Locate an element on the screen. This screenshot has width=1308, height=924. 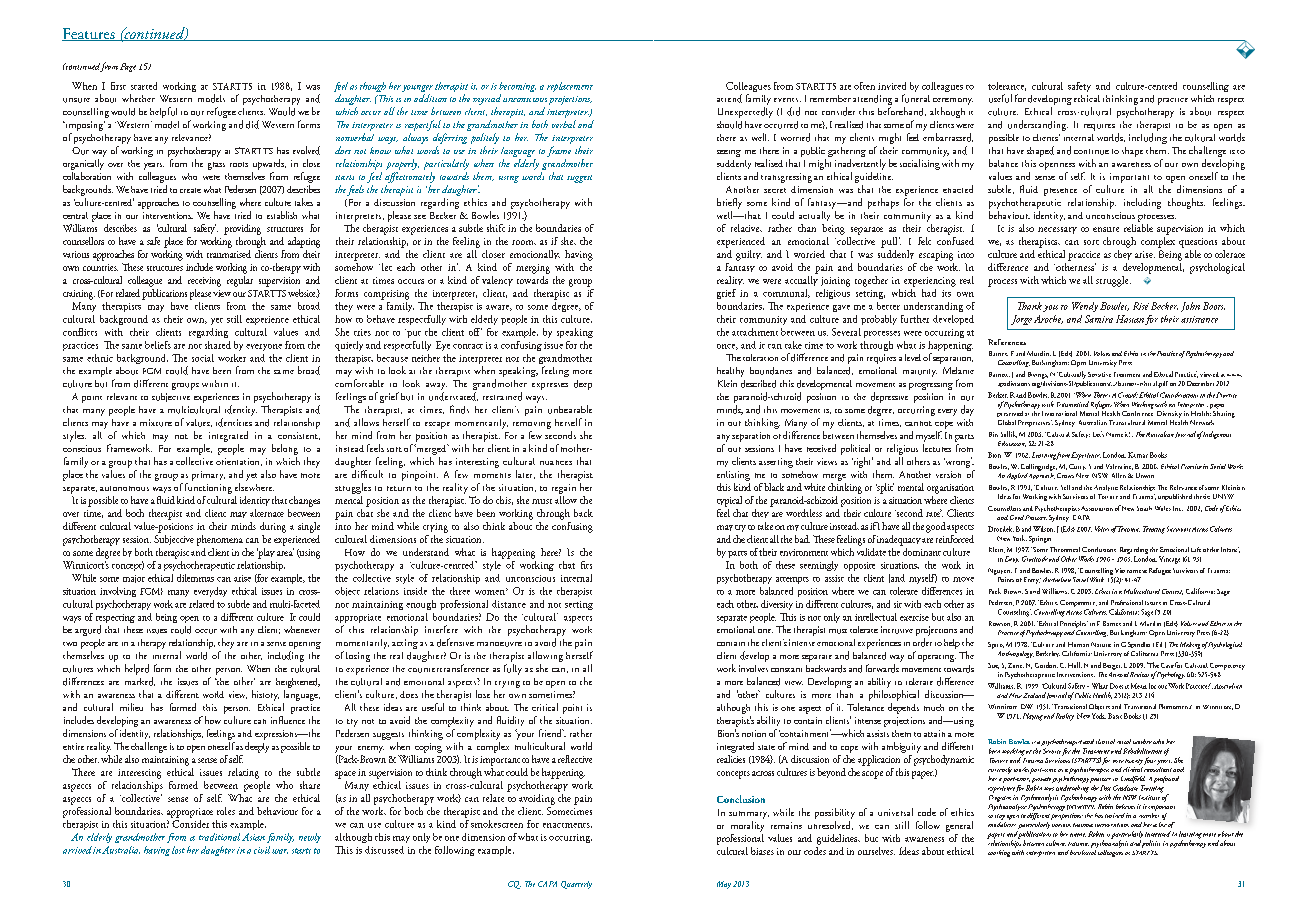
Unexpectedly is located at coordinates (745, 112).
